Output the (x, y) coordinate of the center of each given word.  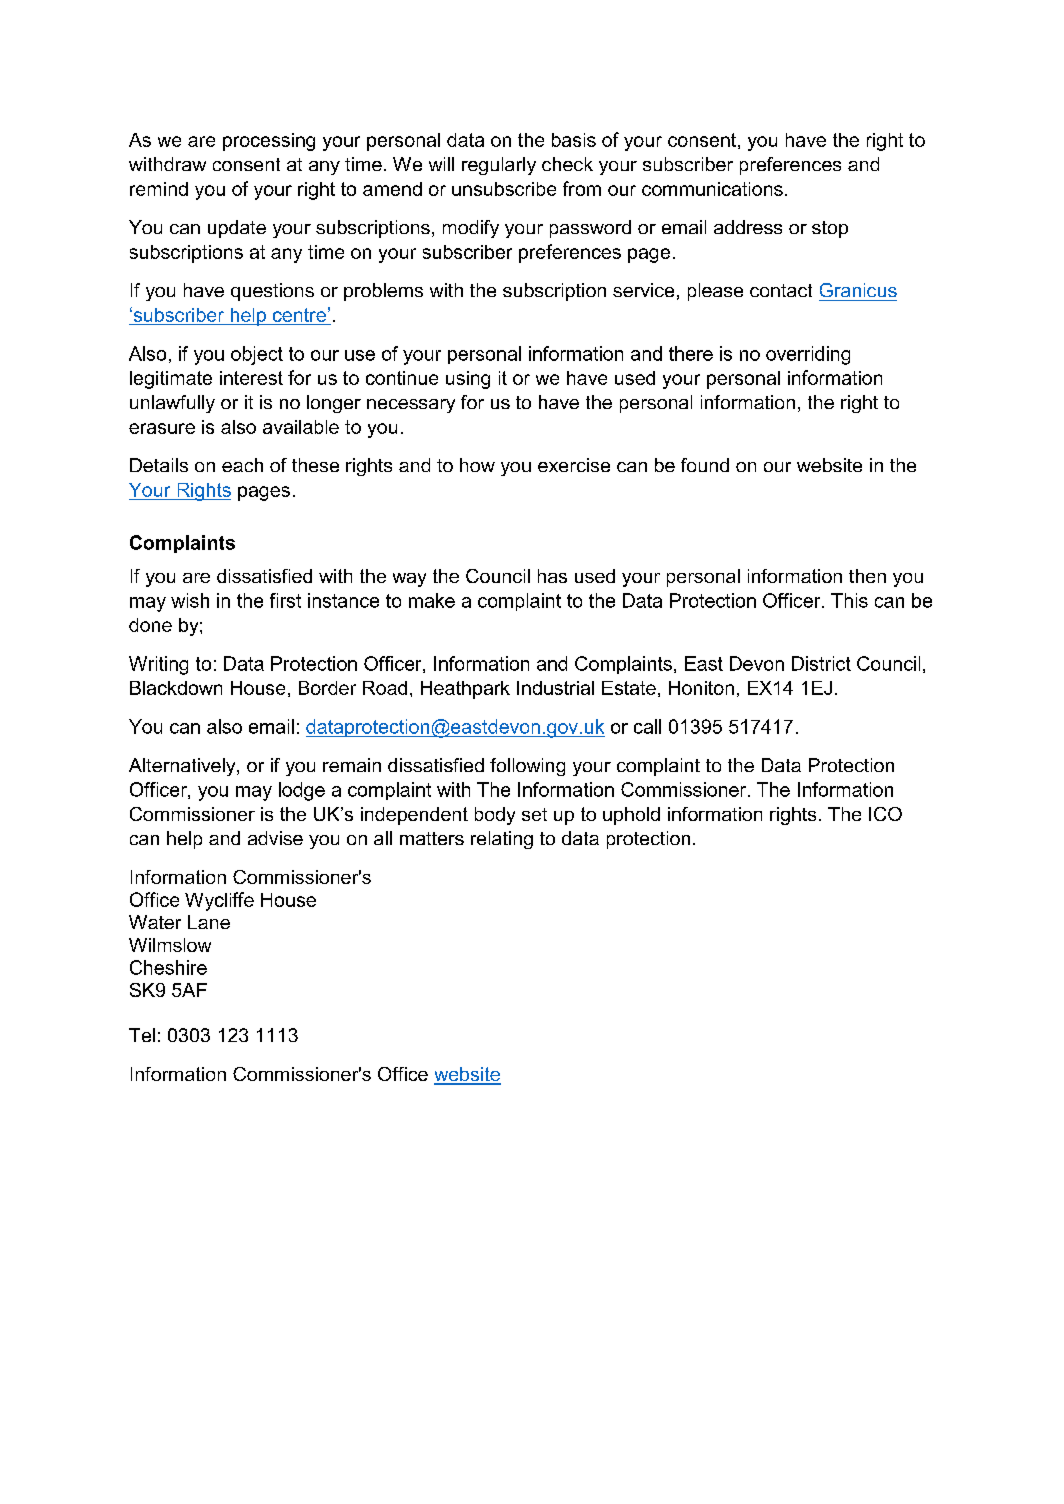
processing (269, 142)
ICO (885, 814)
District (821, 663)
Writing (158, 665)
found (705, 465)
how (477, 465)
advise (275, 838)
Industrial (555, 688)
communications (712, 189)
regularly (499, 166)
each (242, 465)
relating (502, 840)
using (468, 380)
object (257, 355)
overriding (808, 355)
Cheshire (168, 967)
